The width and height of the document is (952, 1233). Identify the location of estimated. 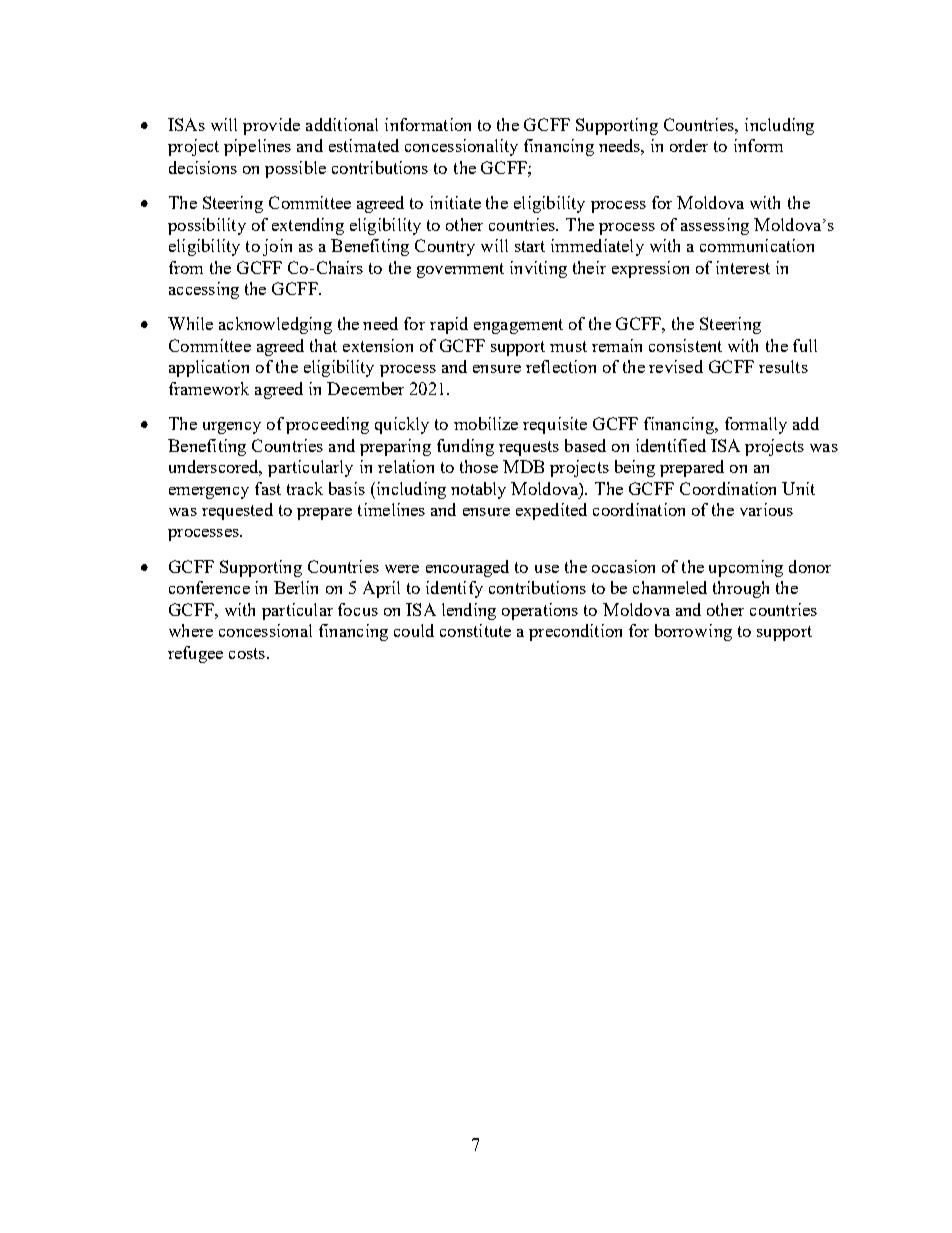
(364, 145).
